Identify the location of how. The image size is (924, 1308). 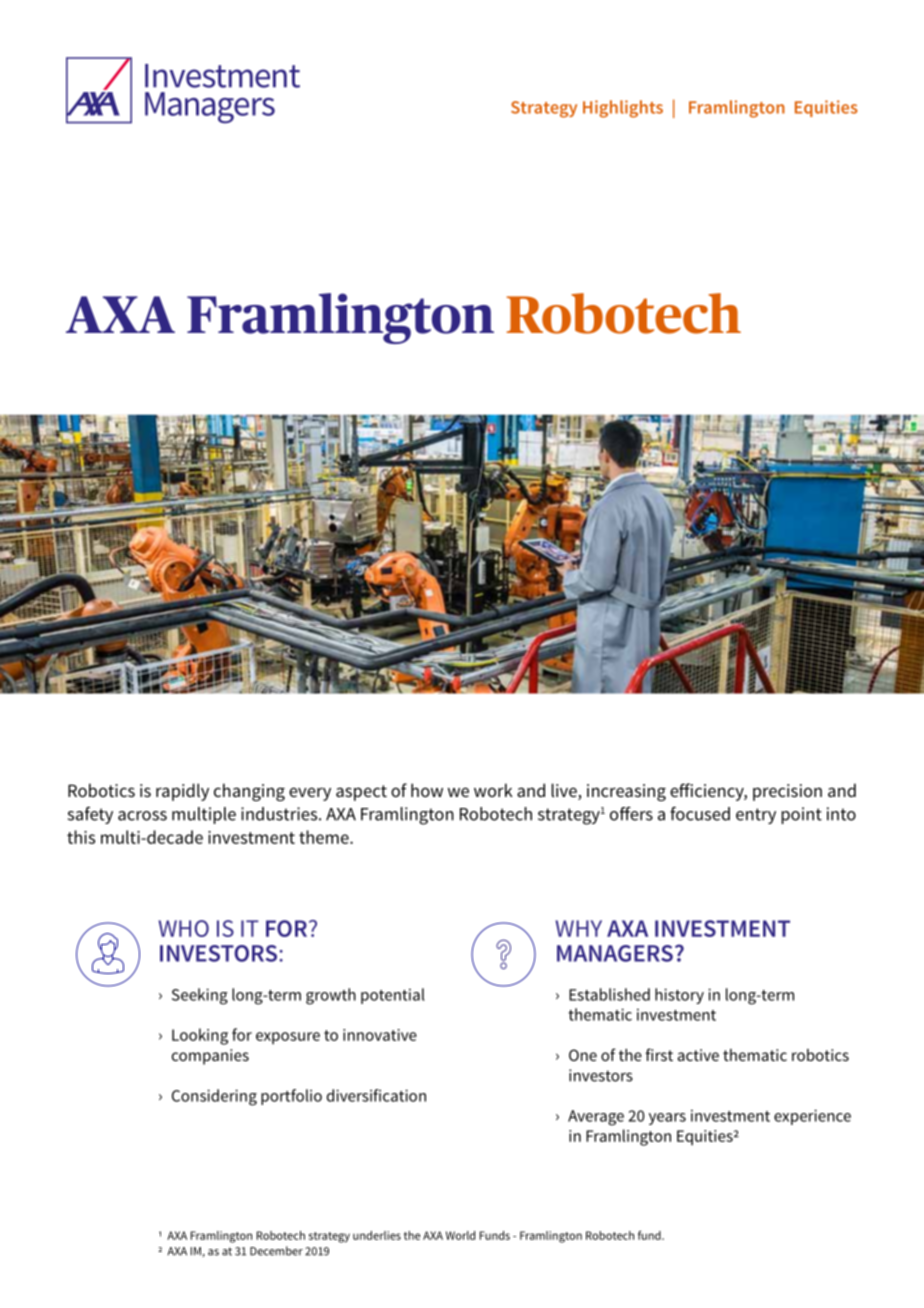
(427, 790).
